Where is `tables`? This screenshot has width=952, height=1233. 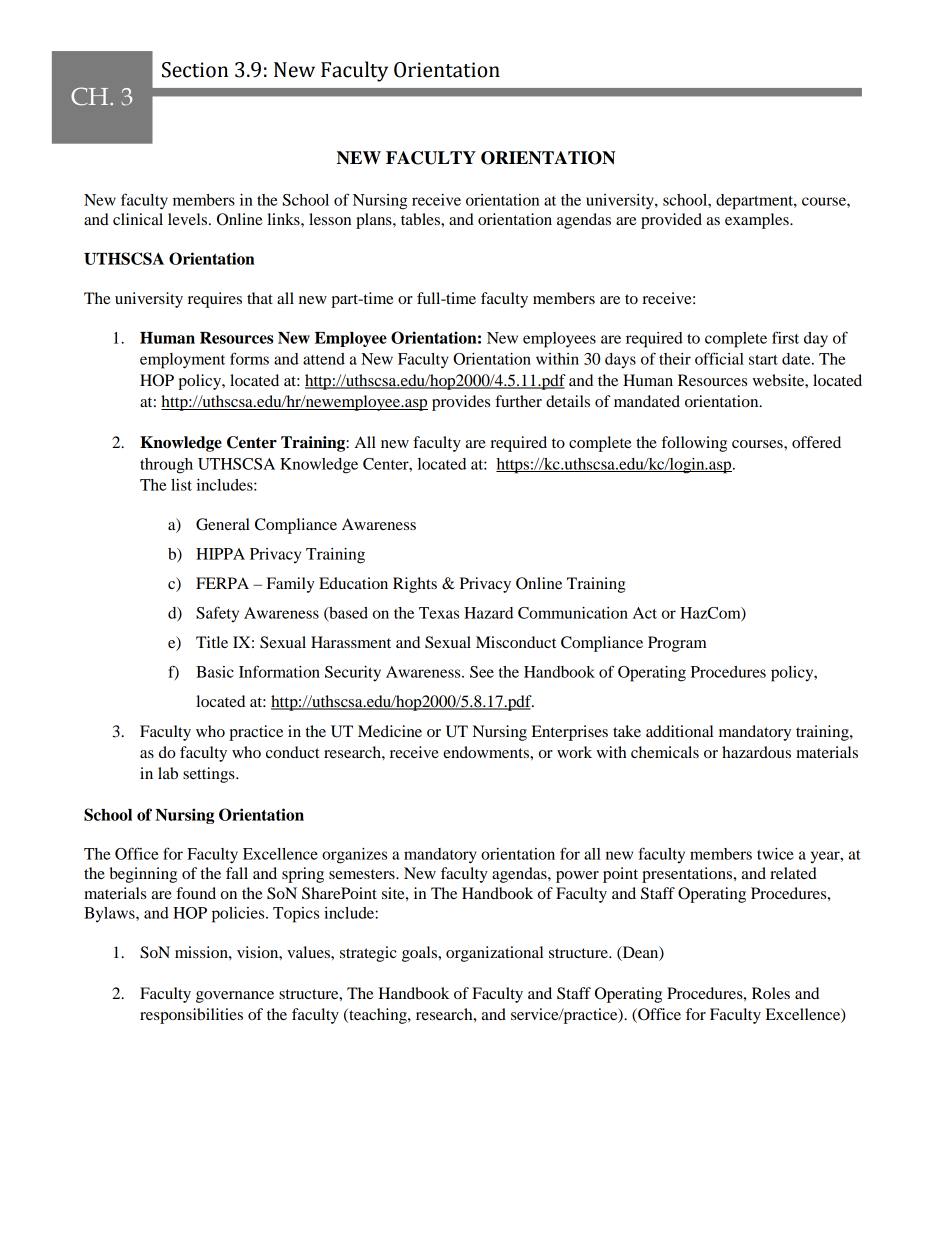 tables is located at coordinates (421, 219).
